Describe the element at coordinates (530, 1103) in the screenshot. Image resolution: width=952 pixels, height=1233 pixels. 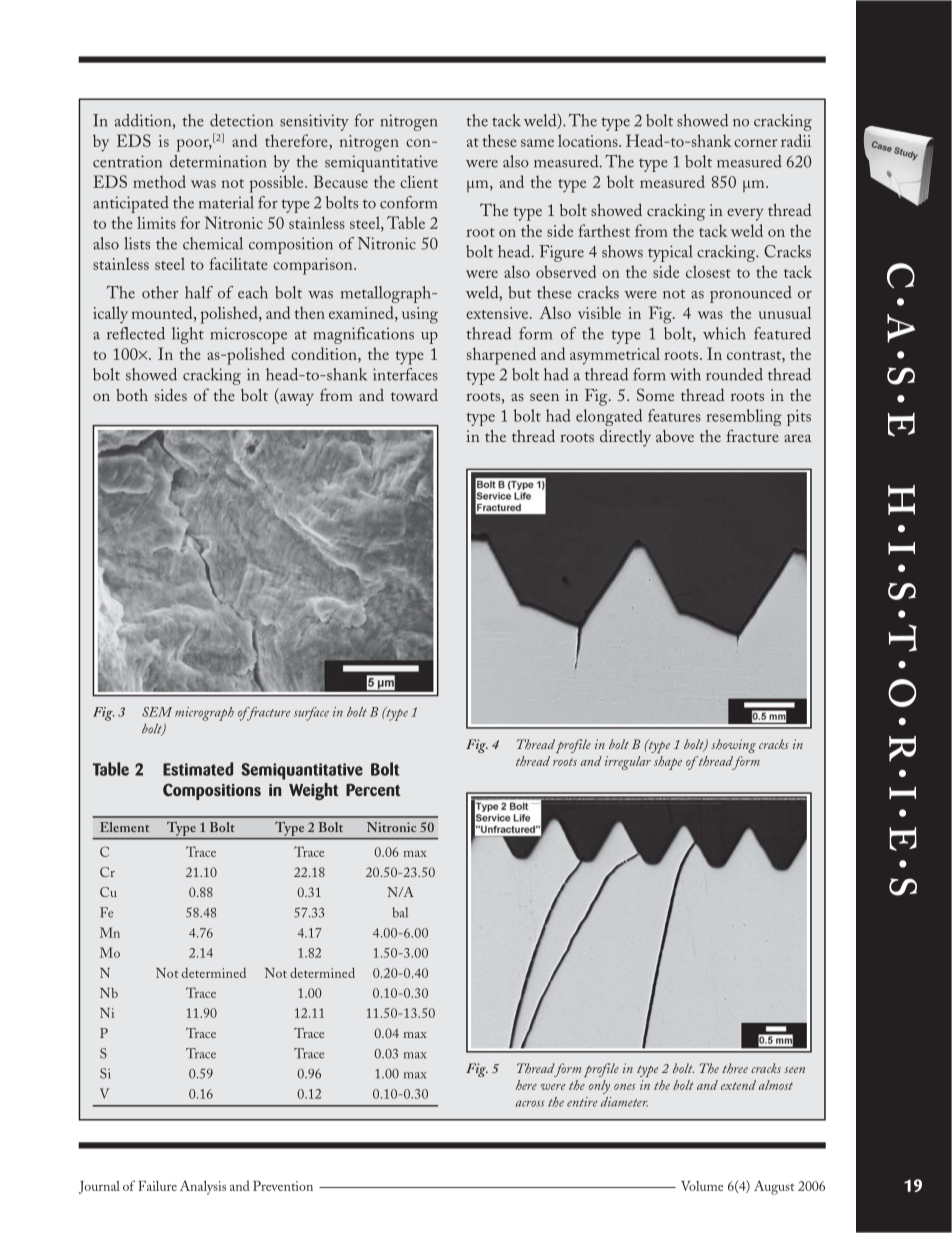
I see `across` at that location.
